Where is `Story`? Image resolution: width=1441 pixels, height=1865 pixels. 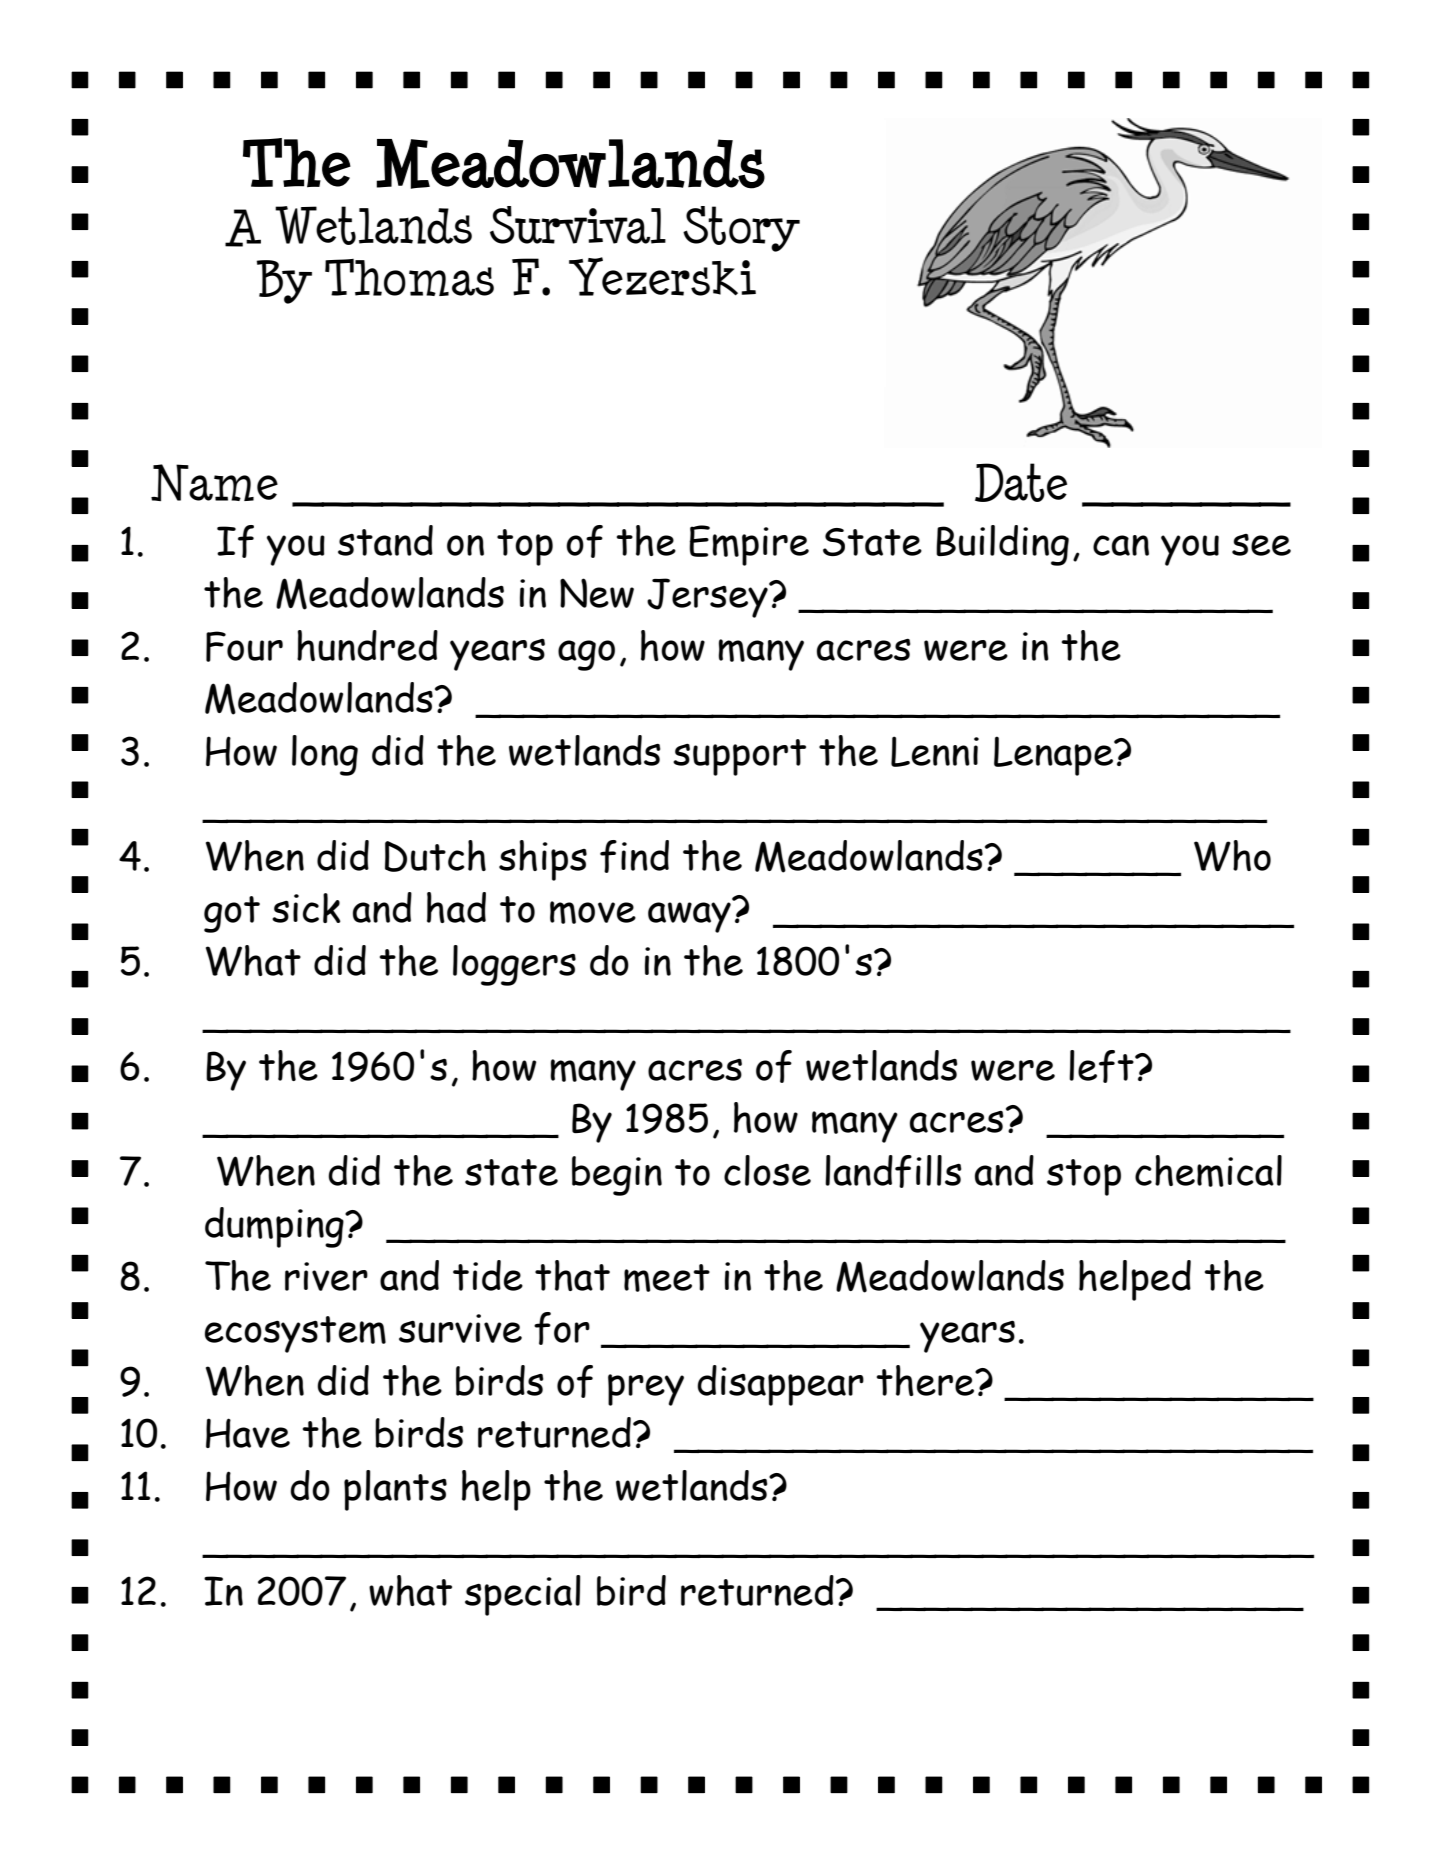
Story is located at coordinates (741, 229).
